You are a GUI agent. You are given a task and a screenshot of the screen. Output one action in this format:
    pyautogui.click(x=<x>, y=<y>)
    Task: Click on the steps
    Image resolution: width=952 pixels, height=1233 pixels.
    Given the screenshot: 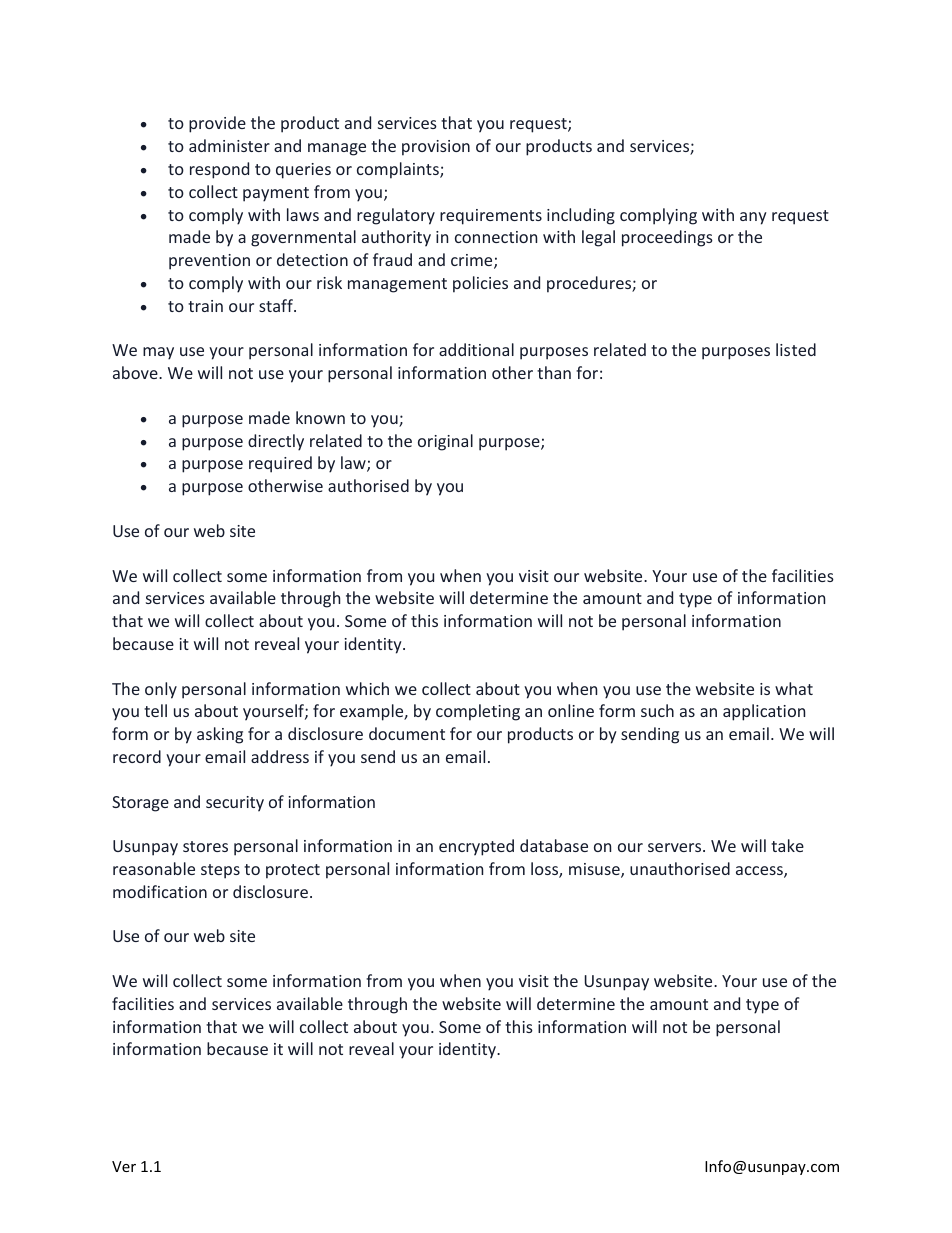 What is the action you would take?
    pyautogui.click(x=220, y=871)
